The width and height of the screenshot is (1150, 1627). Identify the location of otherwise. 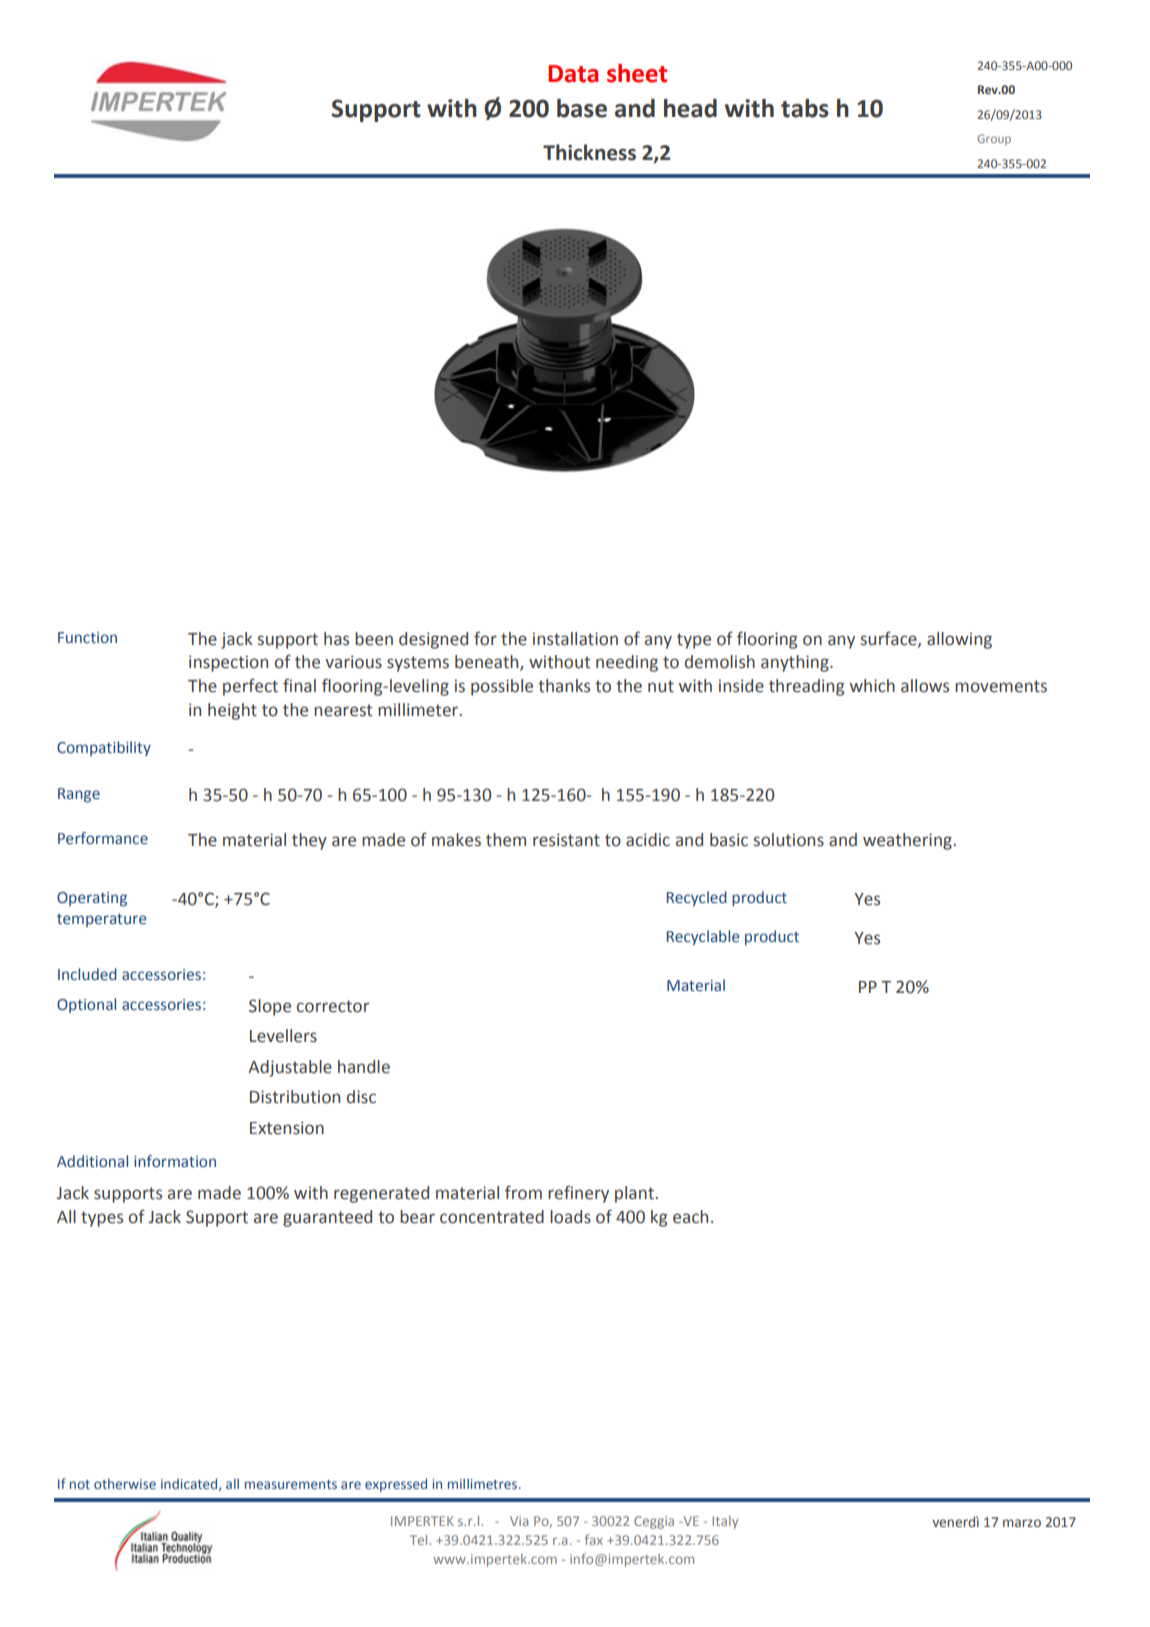
(125, 1483).
